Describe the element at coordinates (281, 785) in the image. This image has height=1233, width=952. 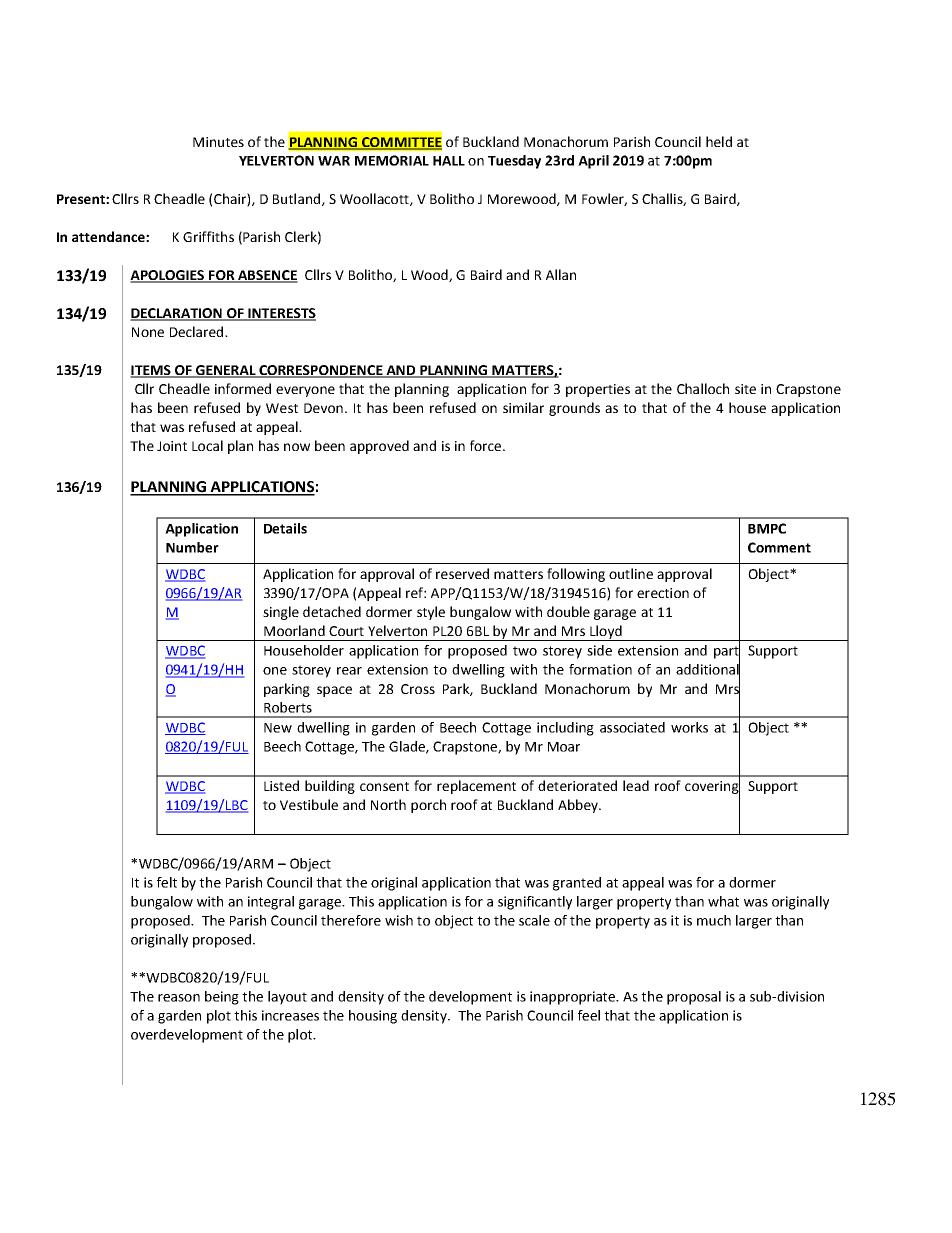
I see `Listed` at that location.
